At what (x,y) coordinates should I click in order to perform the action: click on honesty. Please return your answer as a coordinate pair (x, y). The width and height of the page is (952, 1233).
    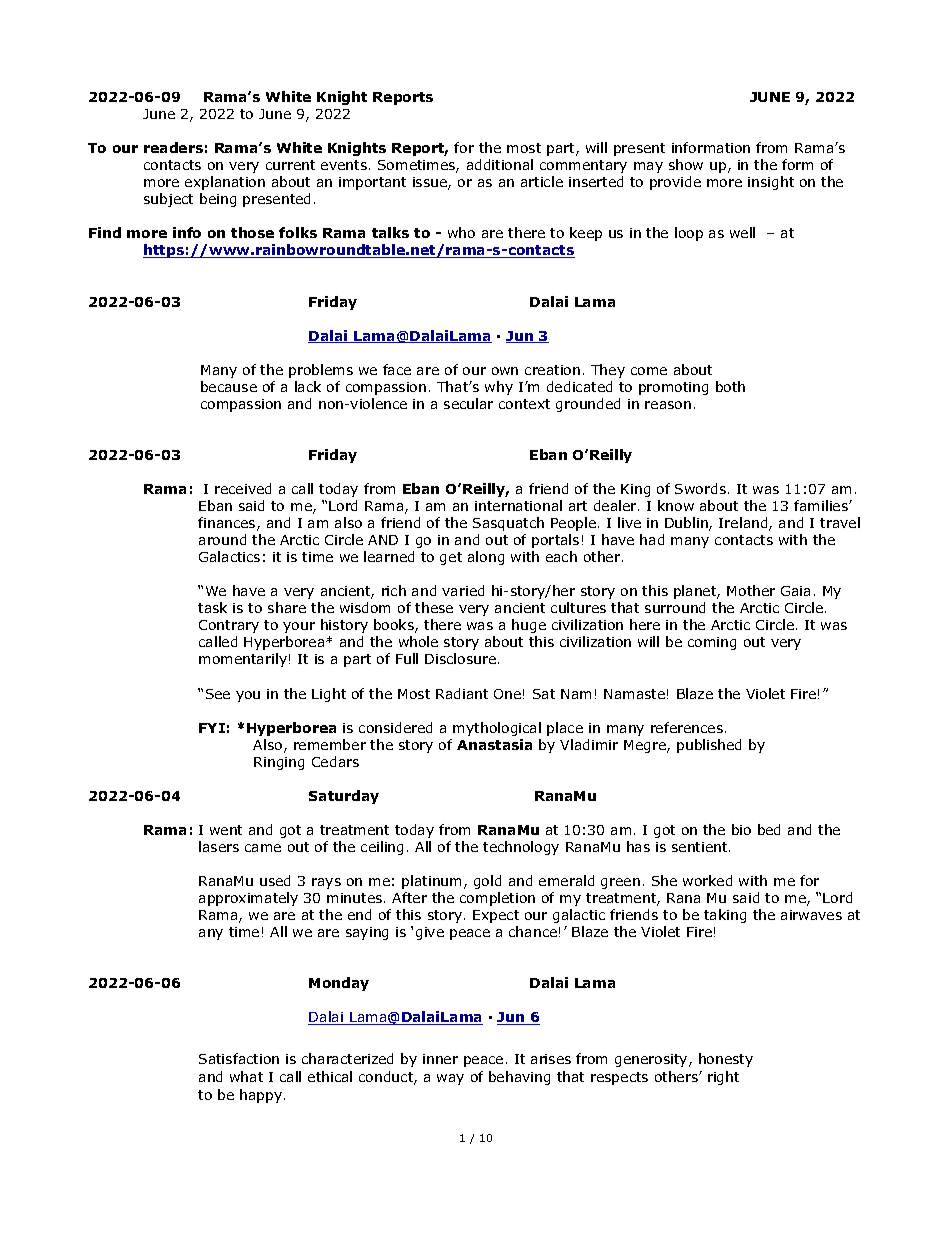
    Looking at the image, I should click on (726, 1060).
